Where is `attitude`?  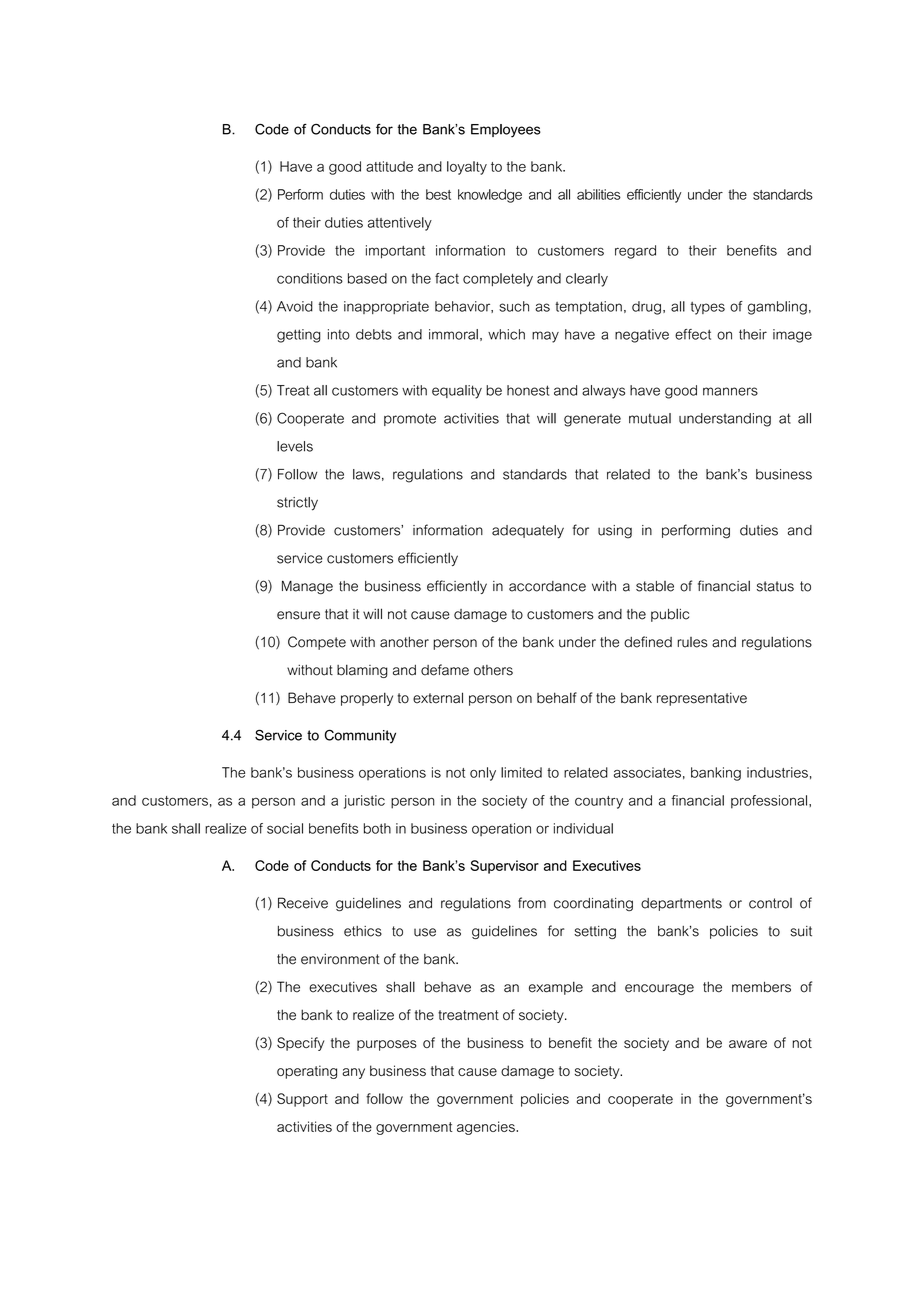
attitude is located at coordinates (389, 166).
